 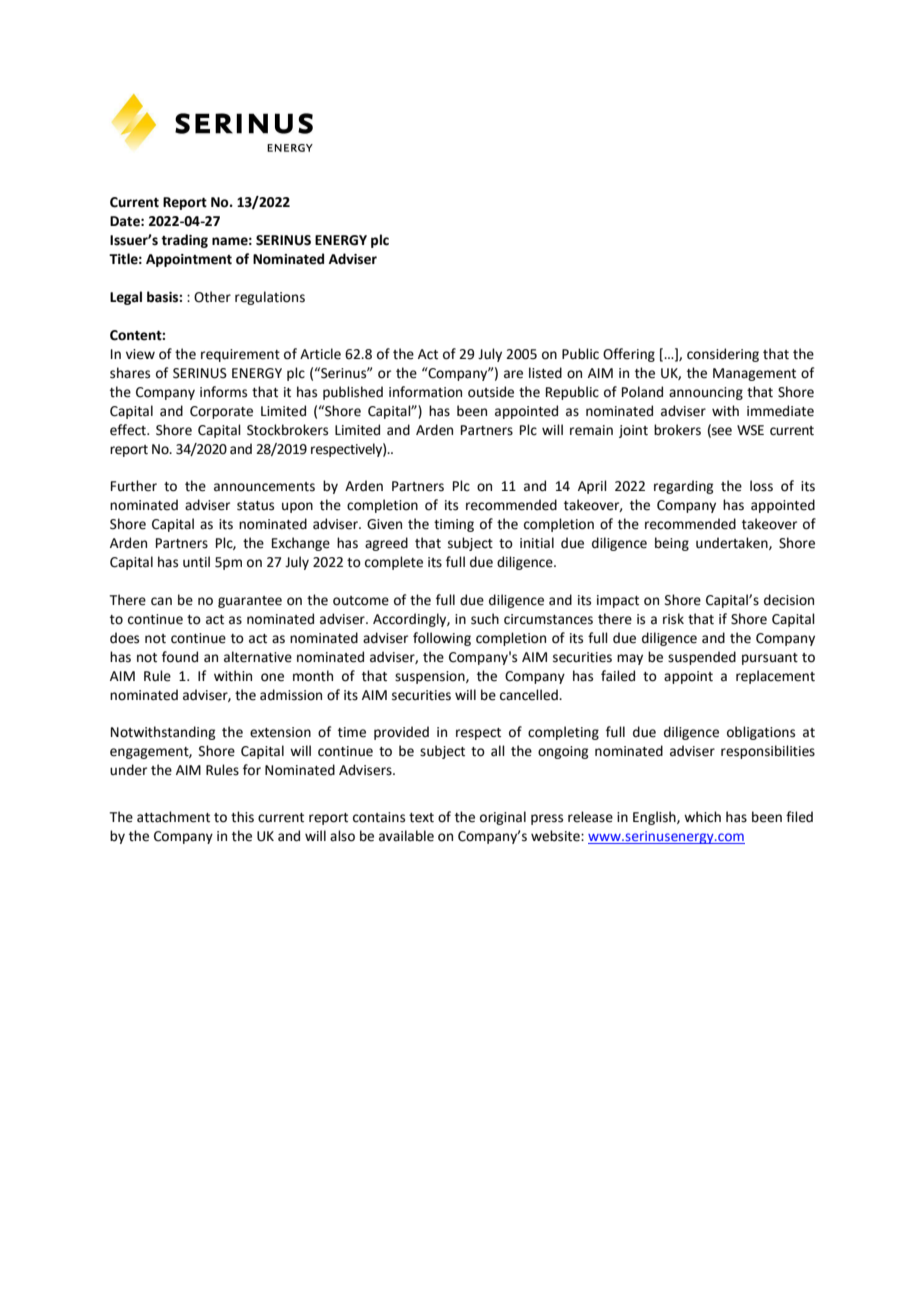 I want to click on suspension, so click(x=431, y=677).
